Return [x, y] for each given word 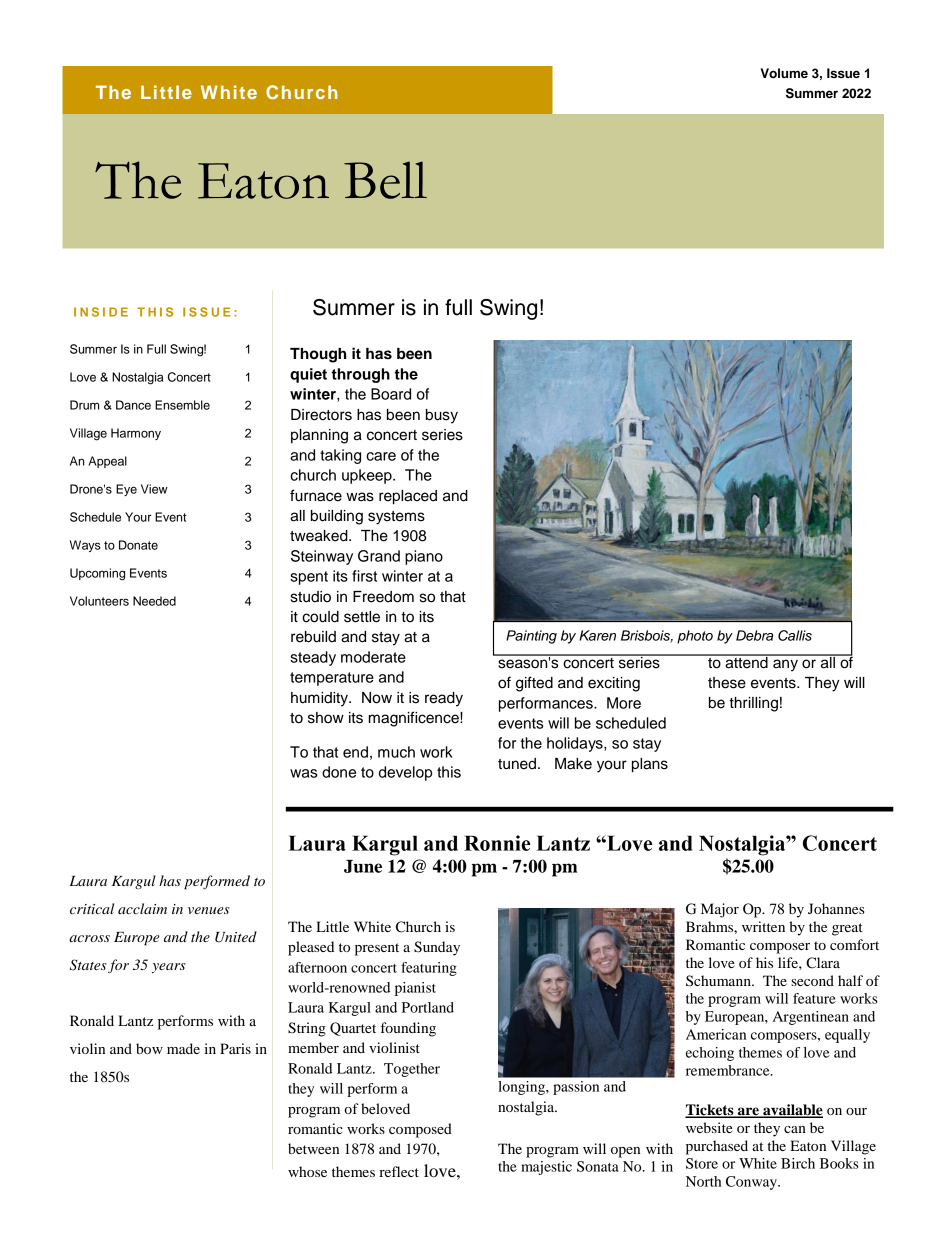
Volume [784, 73]
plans [650, 765]
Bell [385, 180]
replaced [408, 497]
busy [442, 416]
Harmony [136, 434]
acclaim [142, 908]
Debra [754, 635]
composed [420, 1130]
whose [307, 1171]
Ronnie [497, 843]
